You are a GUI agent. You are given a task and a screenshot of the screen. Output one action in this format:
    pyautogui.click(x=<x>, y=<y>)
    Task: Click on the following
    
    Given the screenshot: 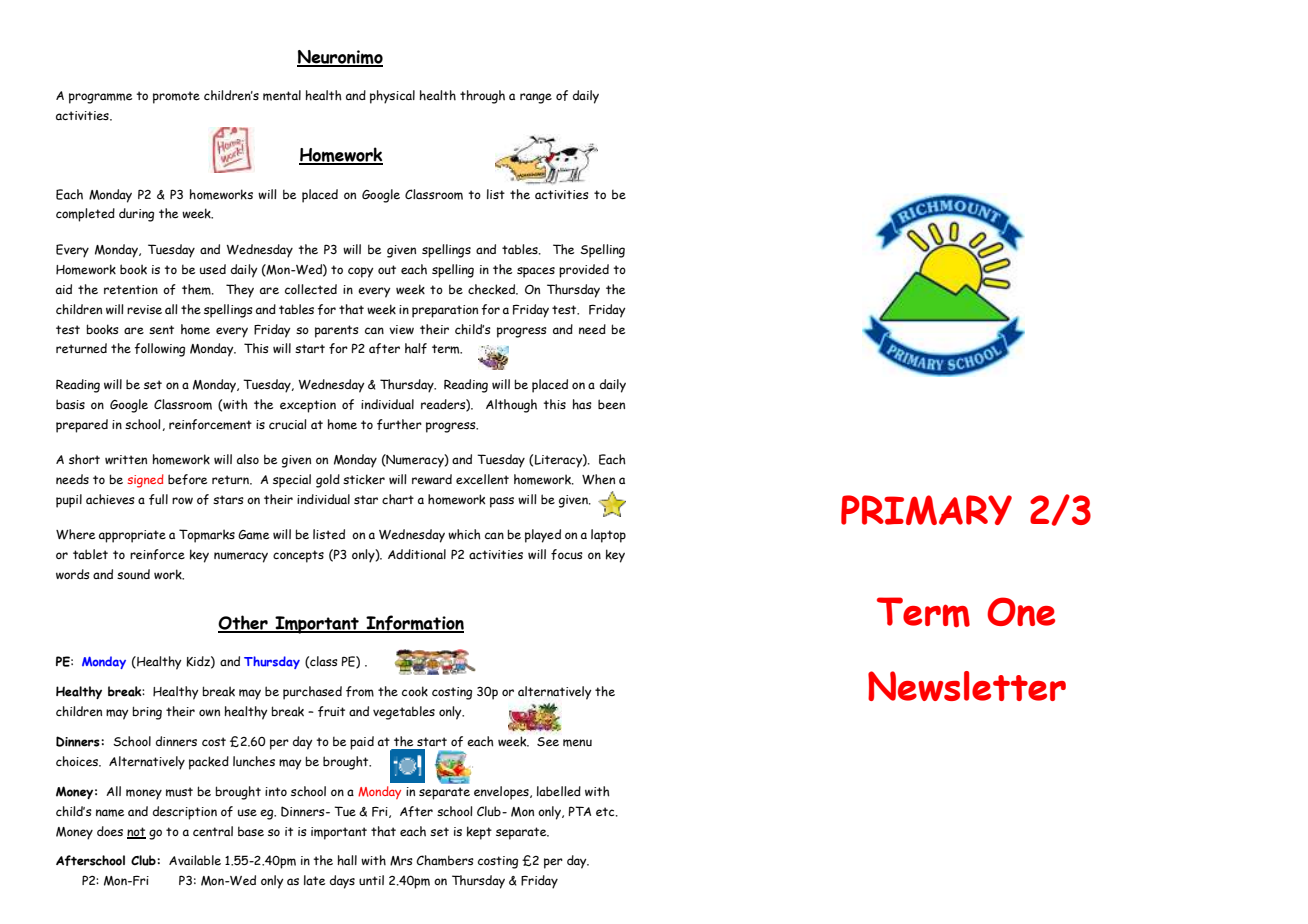 What is the action you would take?
    pyautogui.click(x=159, y=350)
